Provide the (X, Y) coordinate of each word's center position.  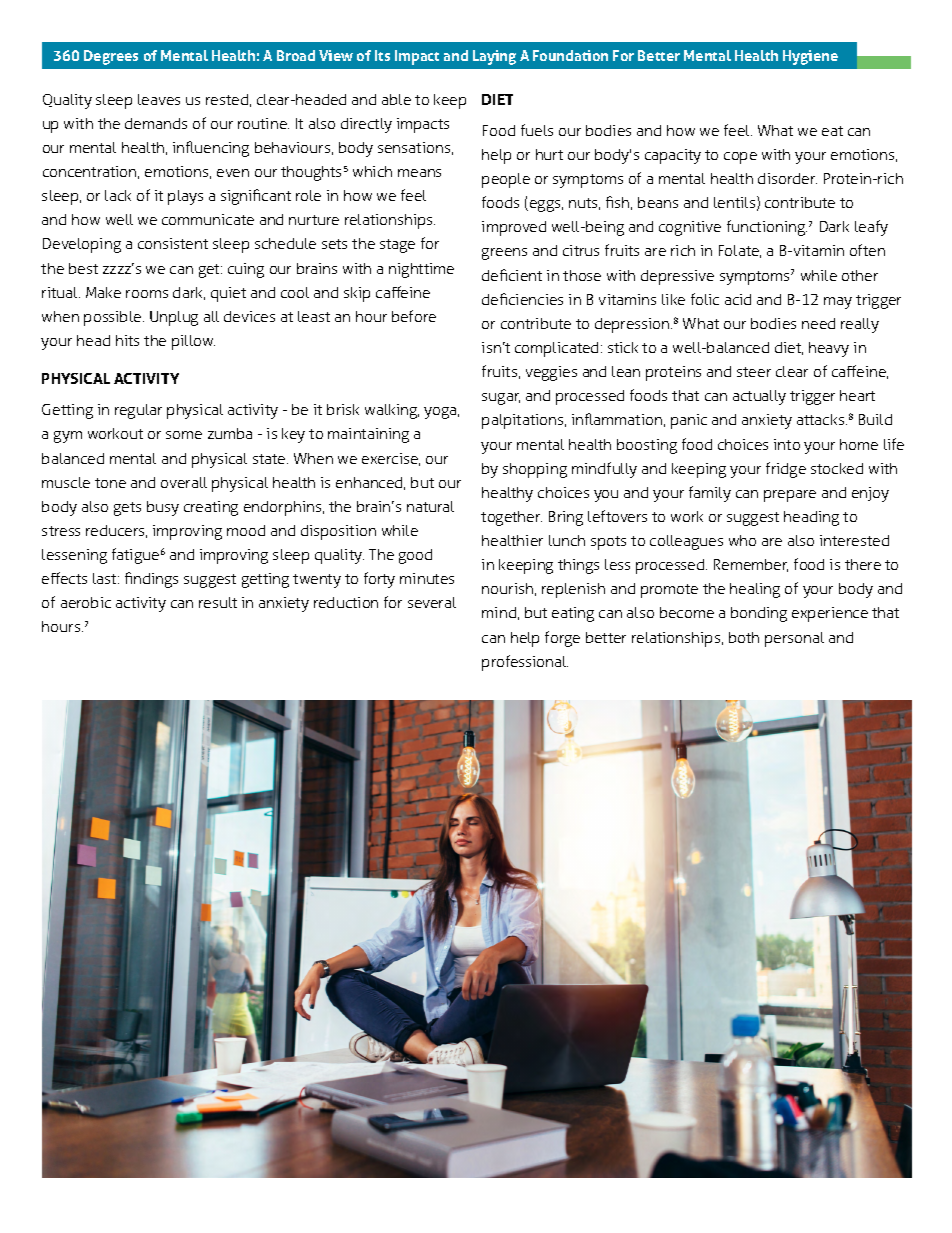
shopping (535, 470)
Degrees (111, 57)
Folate (740, 251)
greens (504, 254)
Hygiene (810, 57)
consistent (173, 243)
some (184, 435)
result (218, 602)
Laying (494, 57)
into (787, 444)
